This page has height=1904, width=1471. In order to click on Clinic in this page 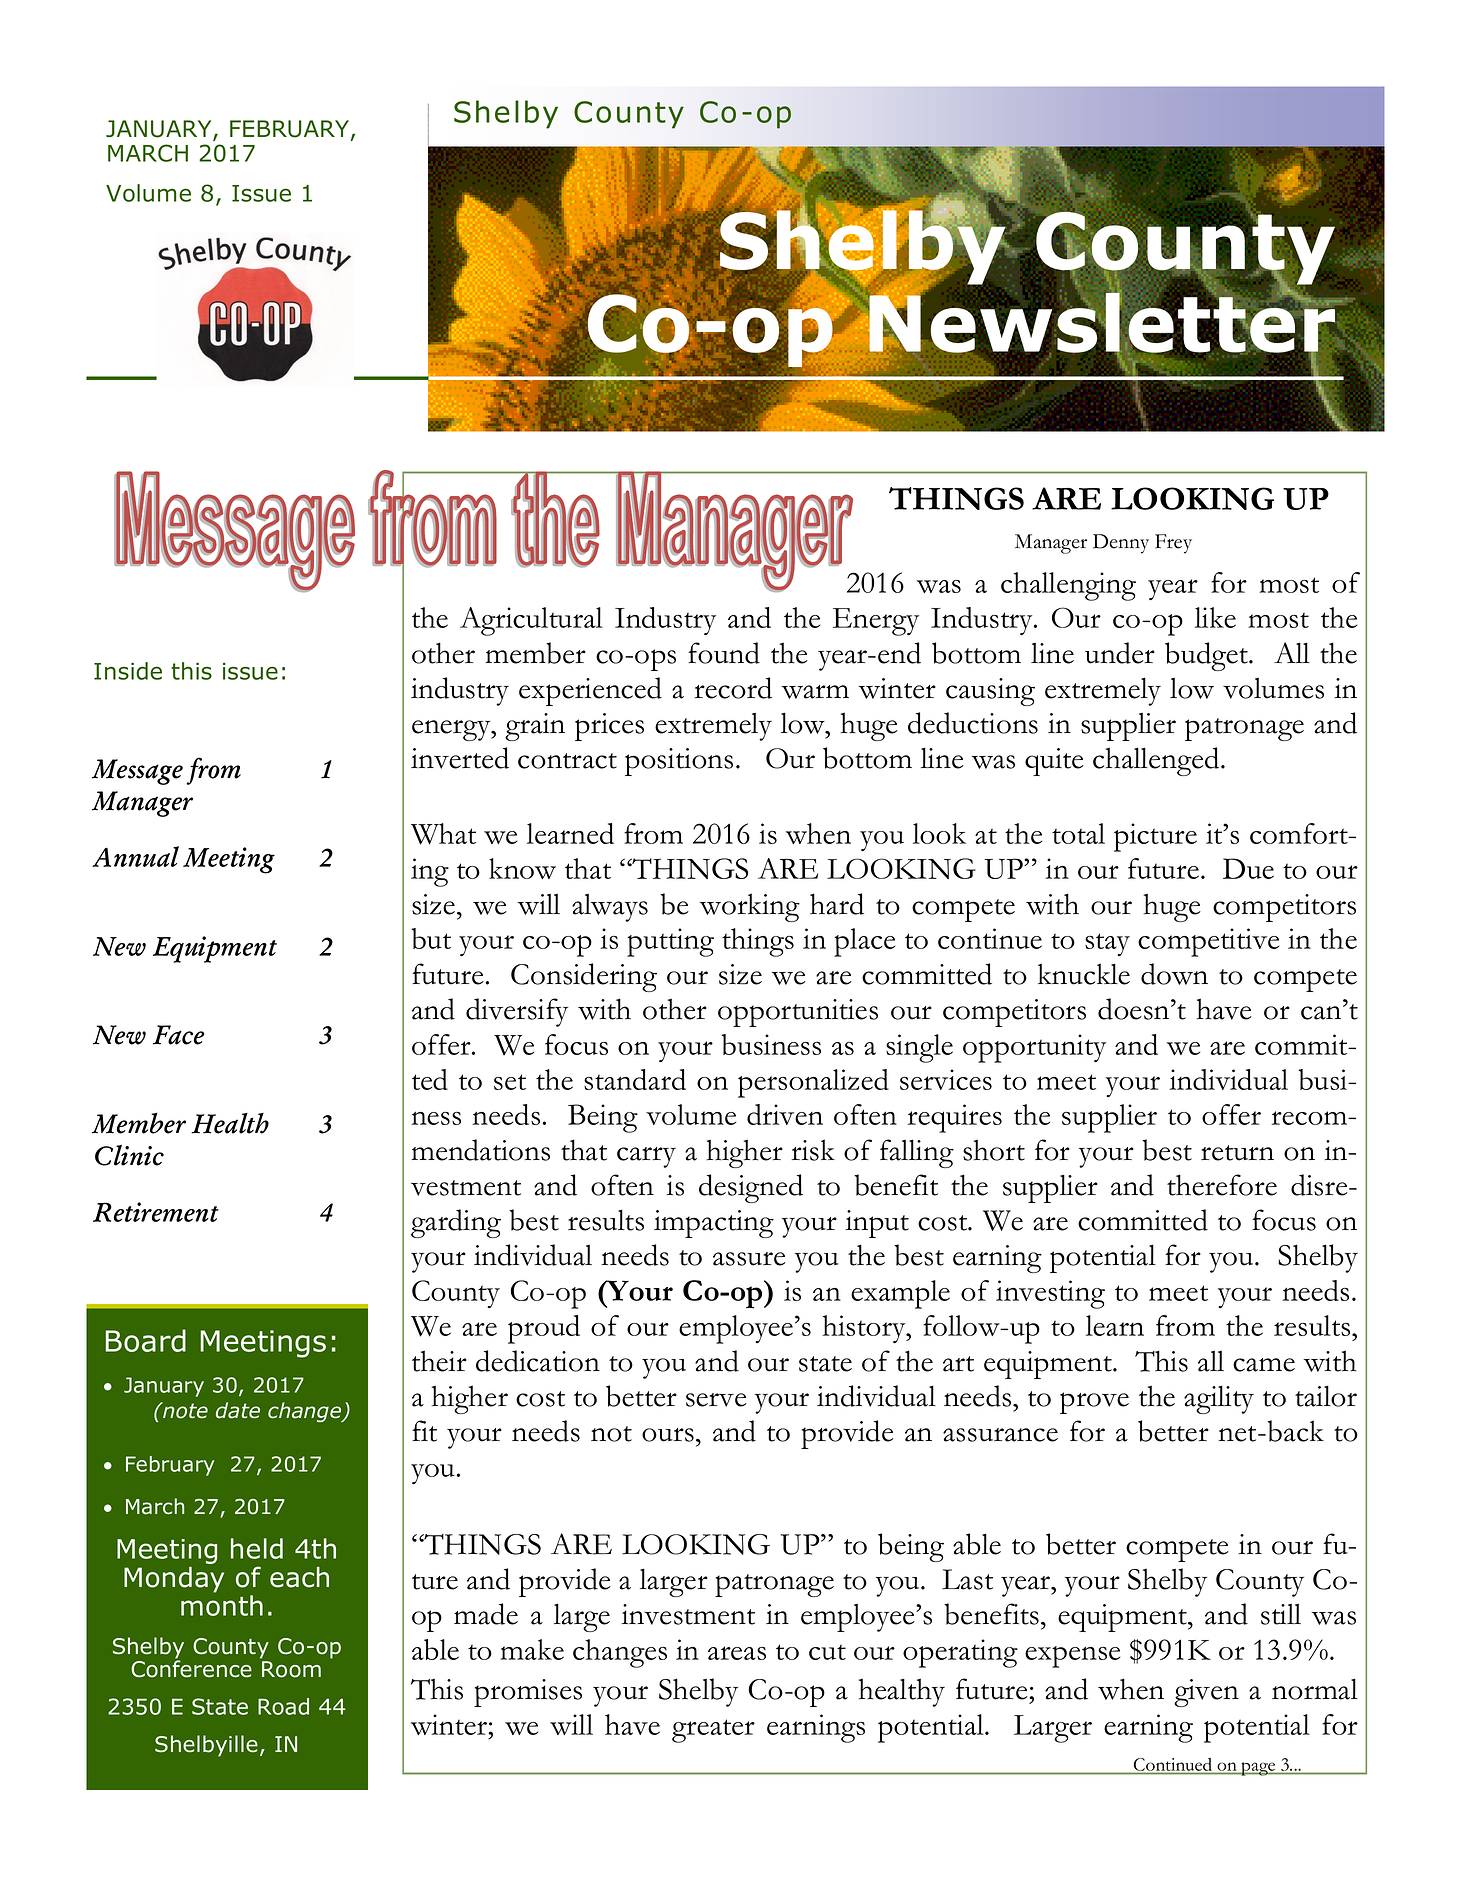, I will do `click(129, 1155)`.
